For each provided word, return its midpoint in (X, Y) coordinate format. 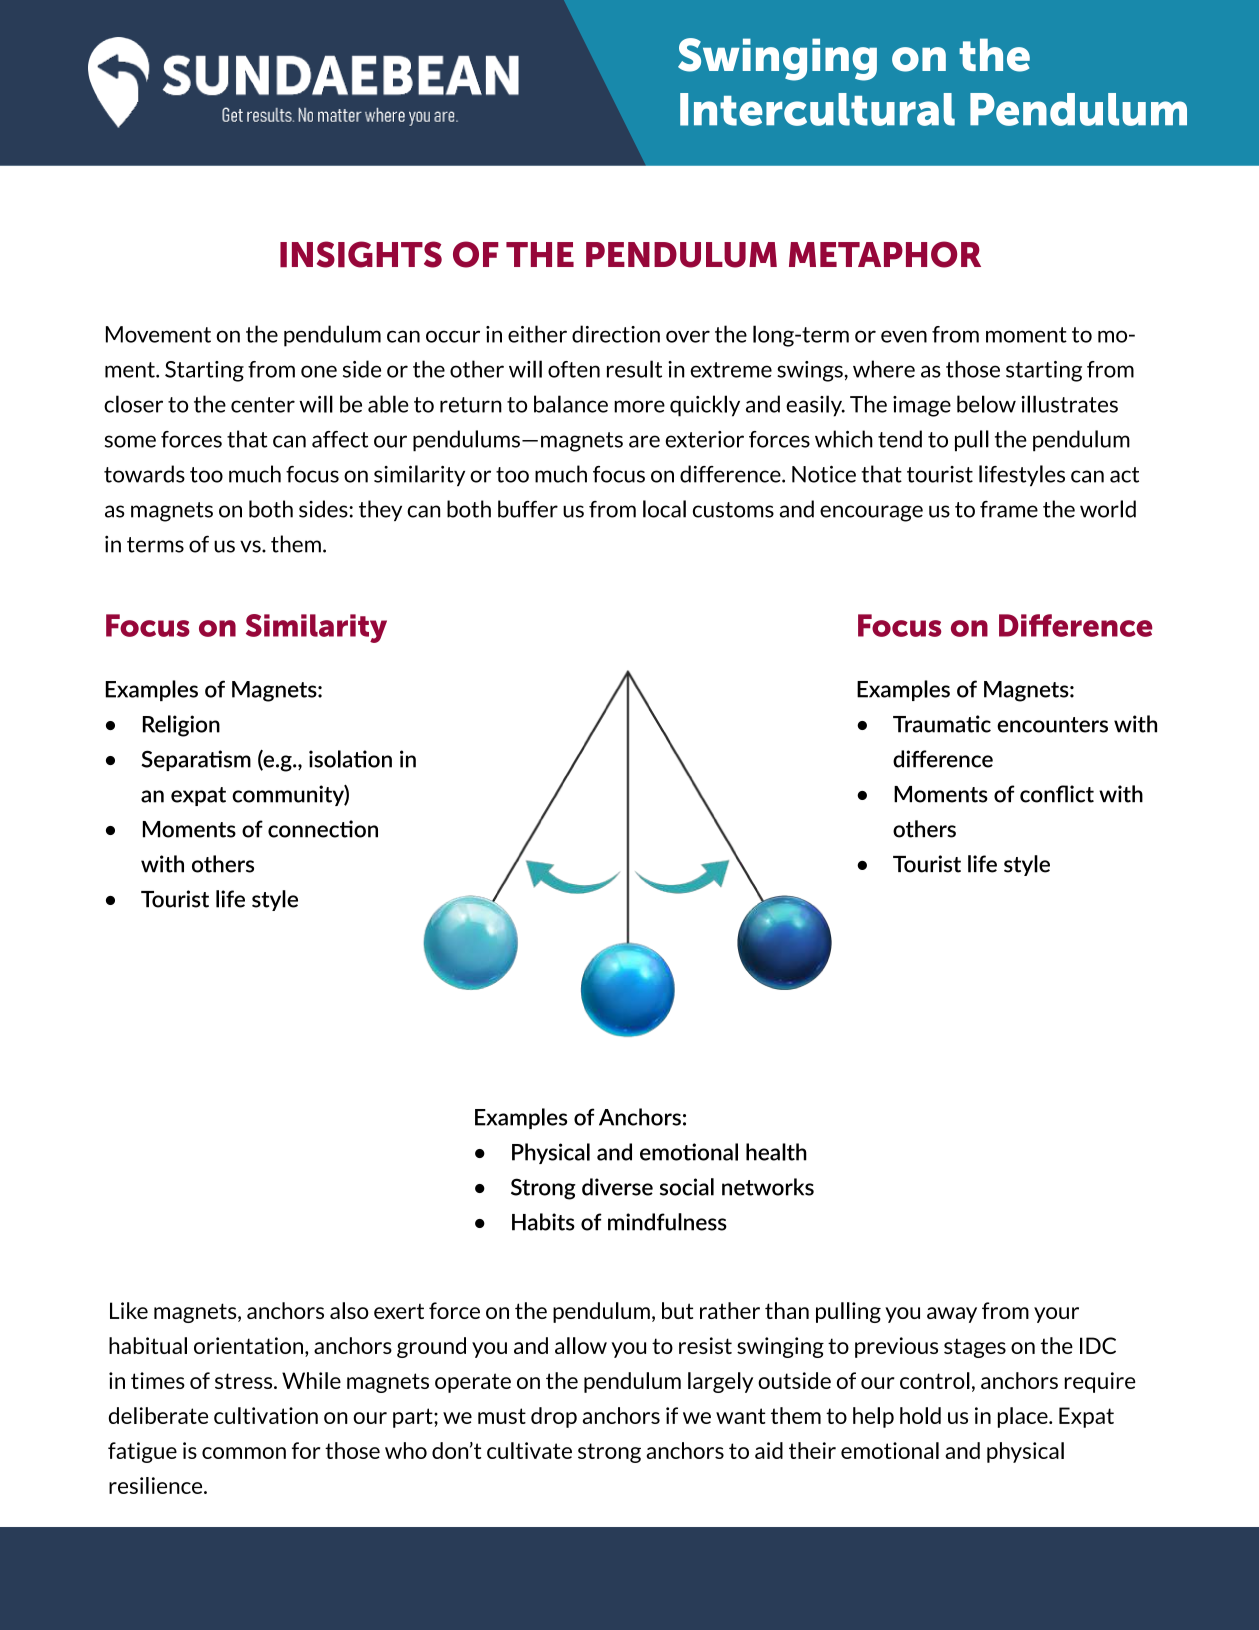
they (380, 510)
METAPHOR (885, 254)
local (664, 509)
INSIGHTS (361, 254)
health (776, 1152)
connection (323, 829)
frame (1009, 509)
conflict (1057, 794)
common (244, 1453)
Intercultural (817, 109)
